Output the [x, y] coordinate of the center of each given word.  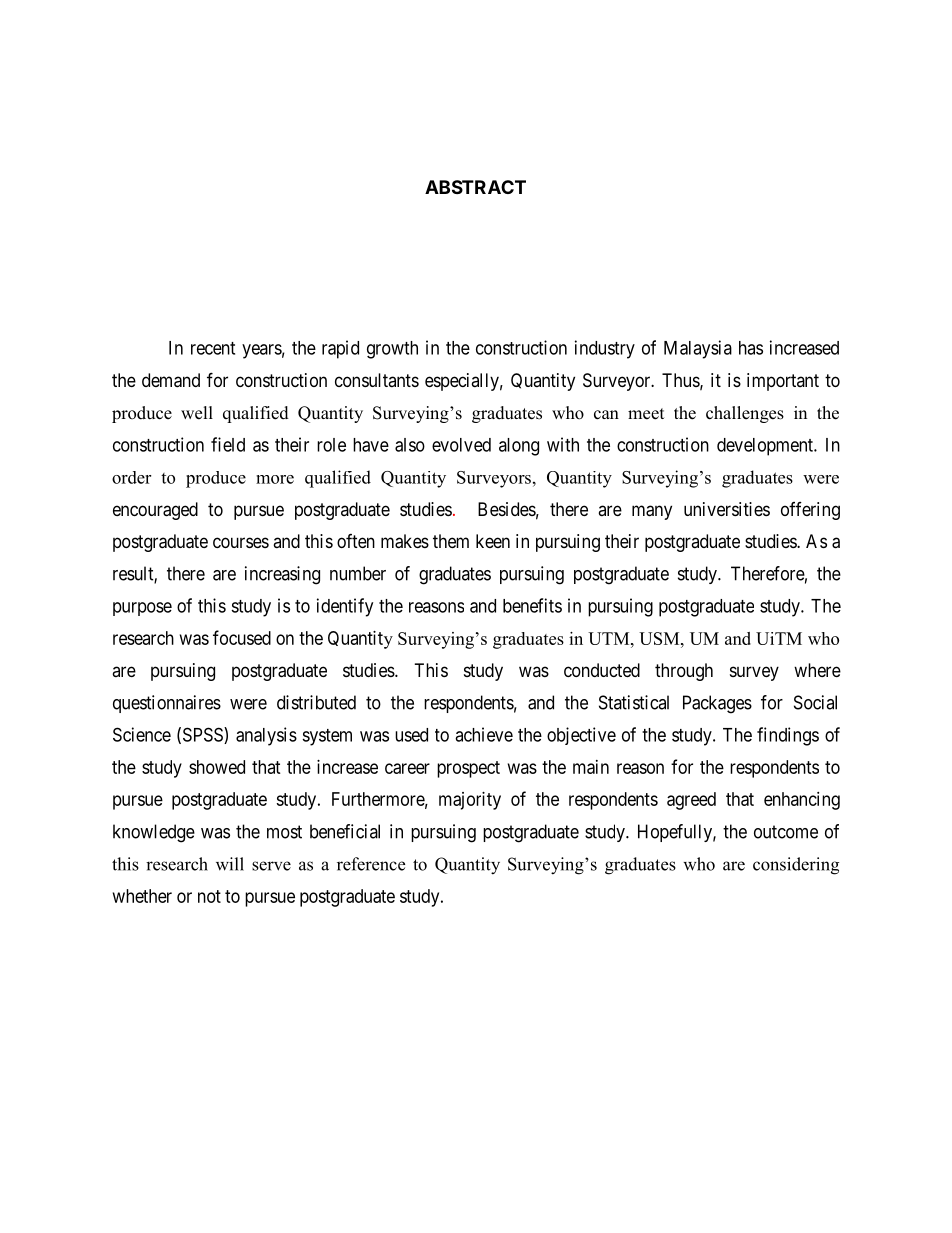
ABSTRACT [475, 187]
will [230, 864]
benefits [532, 605]
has [751, 348]
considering [796, 866]
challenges [745, 414]
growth [392, 350]
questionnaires [167, 704]
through [684, 672]
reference [371, 864]
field [228, 444]
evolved [461, 445]
